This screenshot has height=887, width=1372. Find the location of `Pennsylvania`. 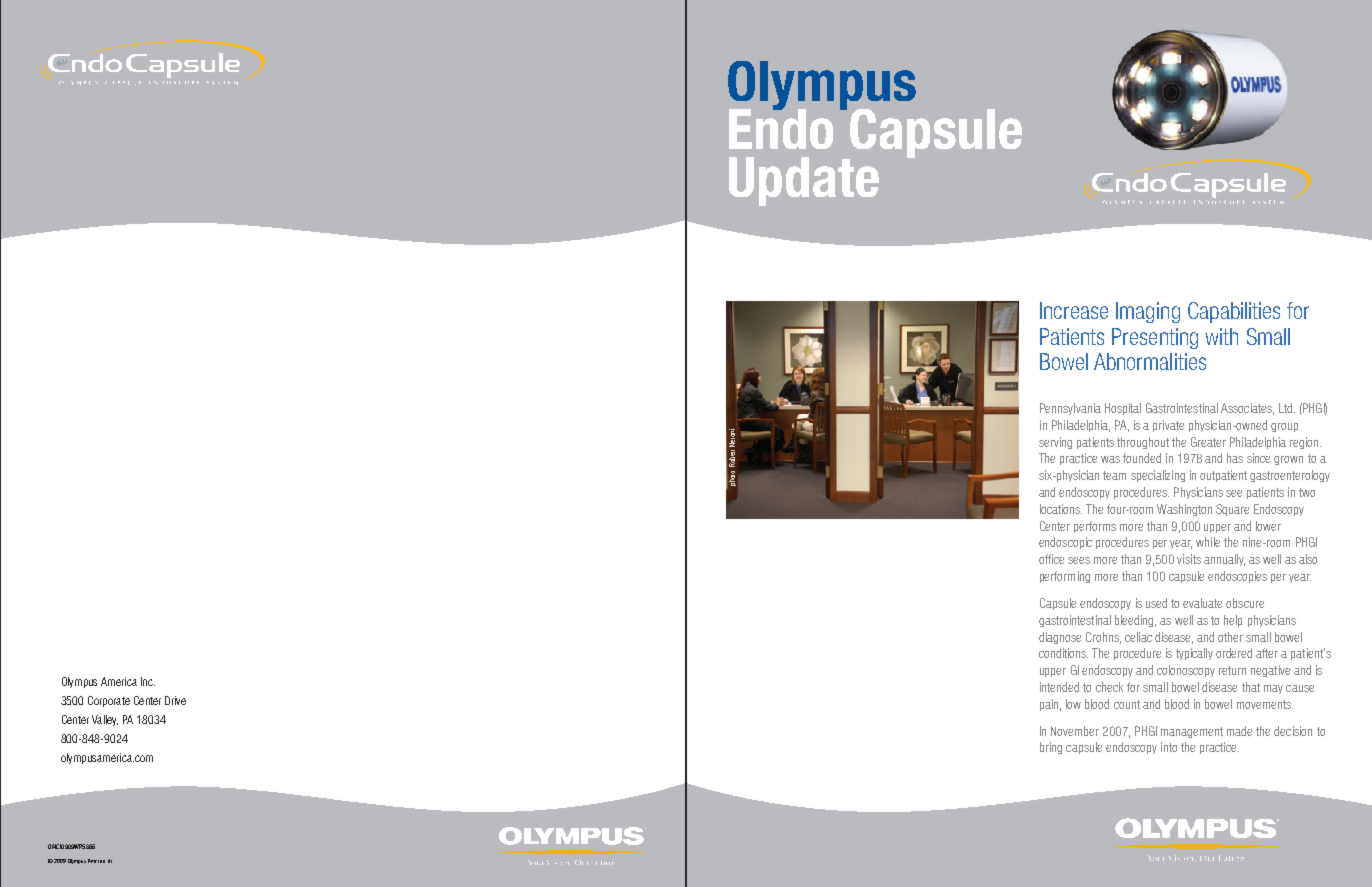

Pennsylvania is located at coordinates (1070, 409).
